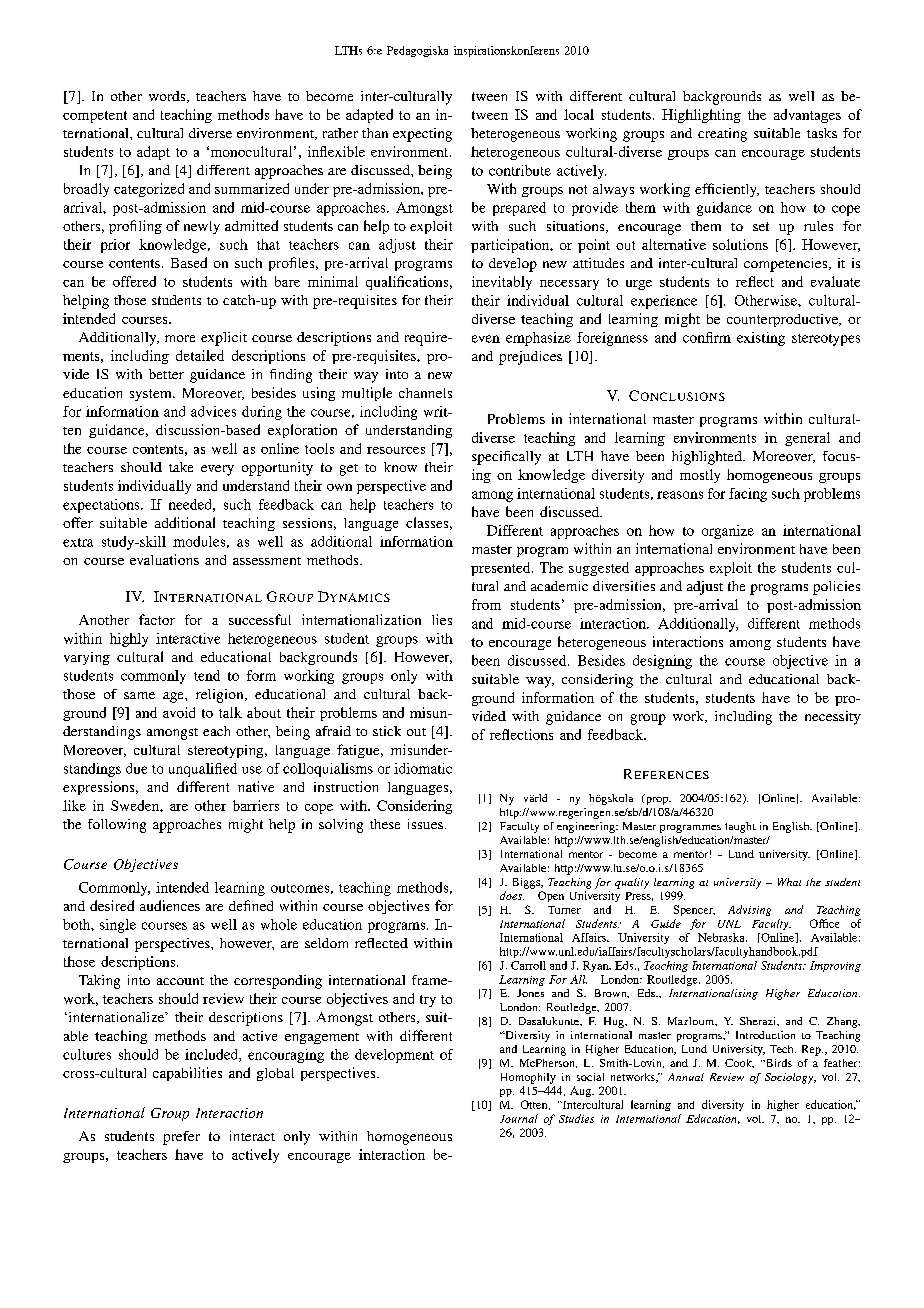 The height and width of the screenshot is (1308, 924). What do you see at coordinates (761, 339) in the screenshot?
I see `existing` at bounding box center [761, 339].
